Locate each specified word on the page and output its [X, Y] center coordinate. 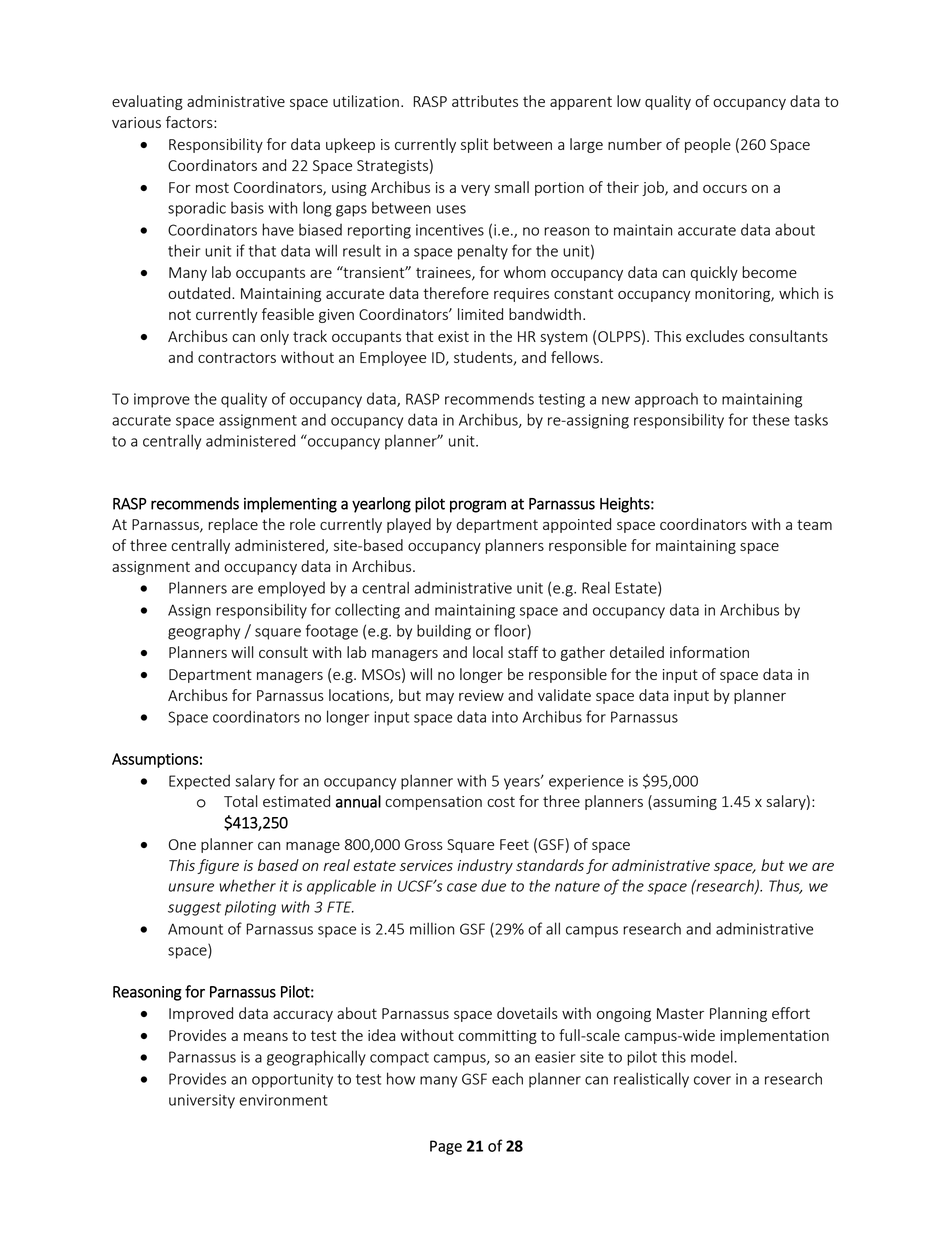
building [444, 632]
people [708, 145]
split [474, 145]
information [709, 652]
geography [204, 632]
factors [190, 122]
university [202, 1101]
